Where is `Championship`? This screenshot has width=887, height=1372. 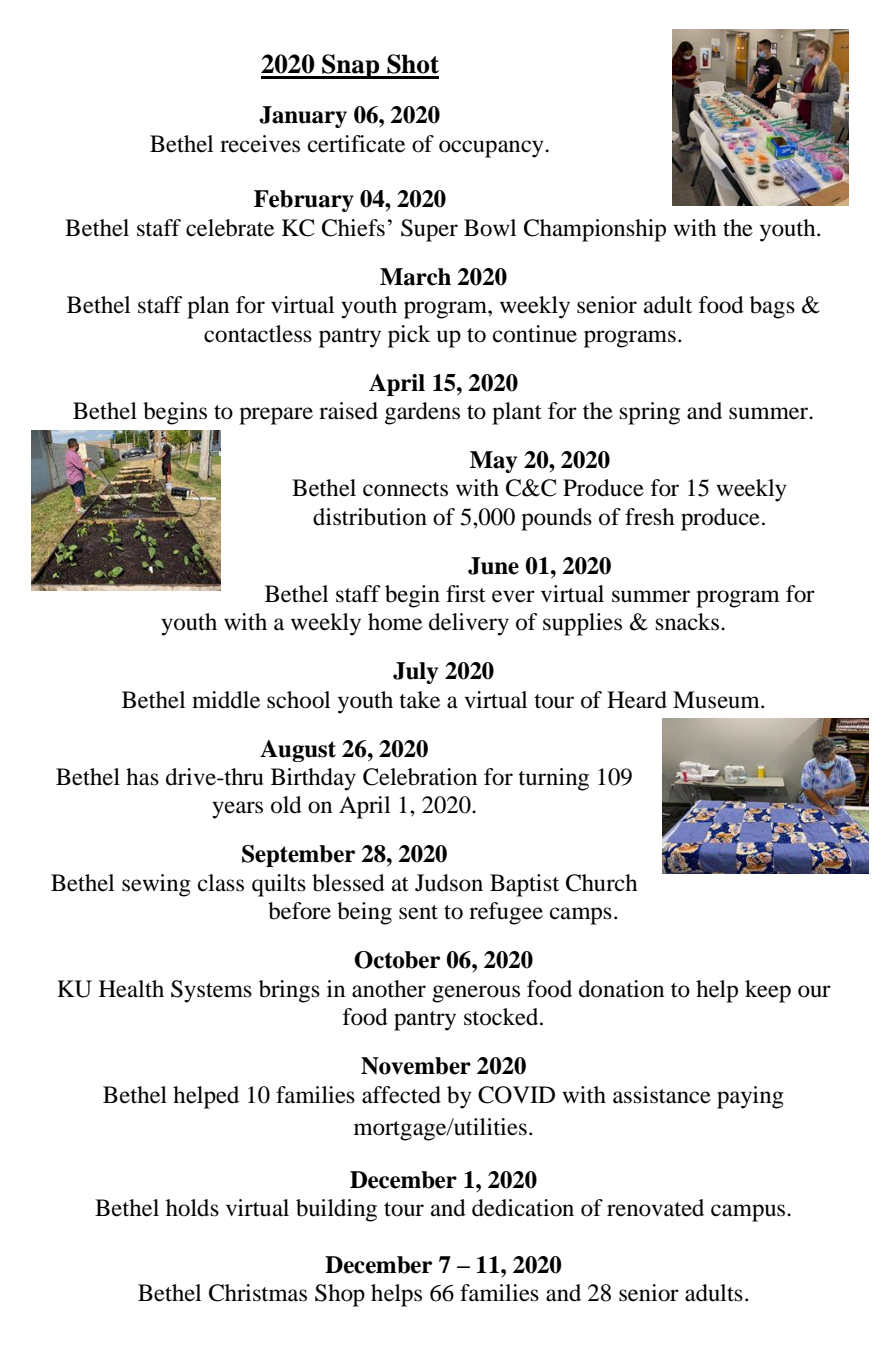
Championship is located at coordinates (595, 230).
